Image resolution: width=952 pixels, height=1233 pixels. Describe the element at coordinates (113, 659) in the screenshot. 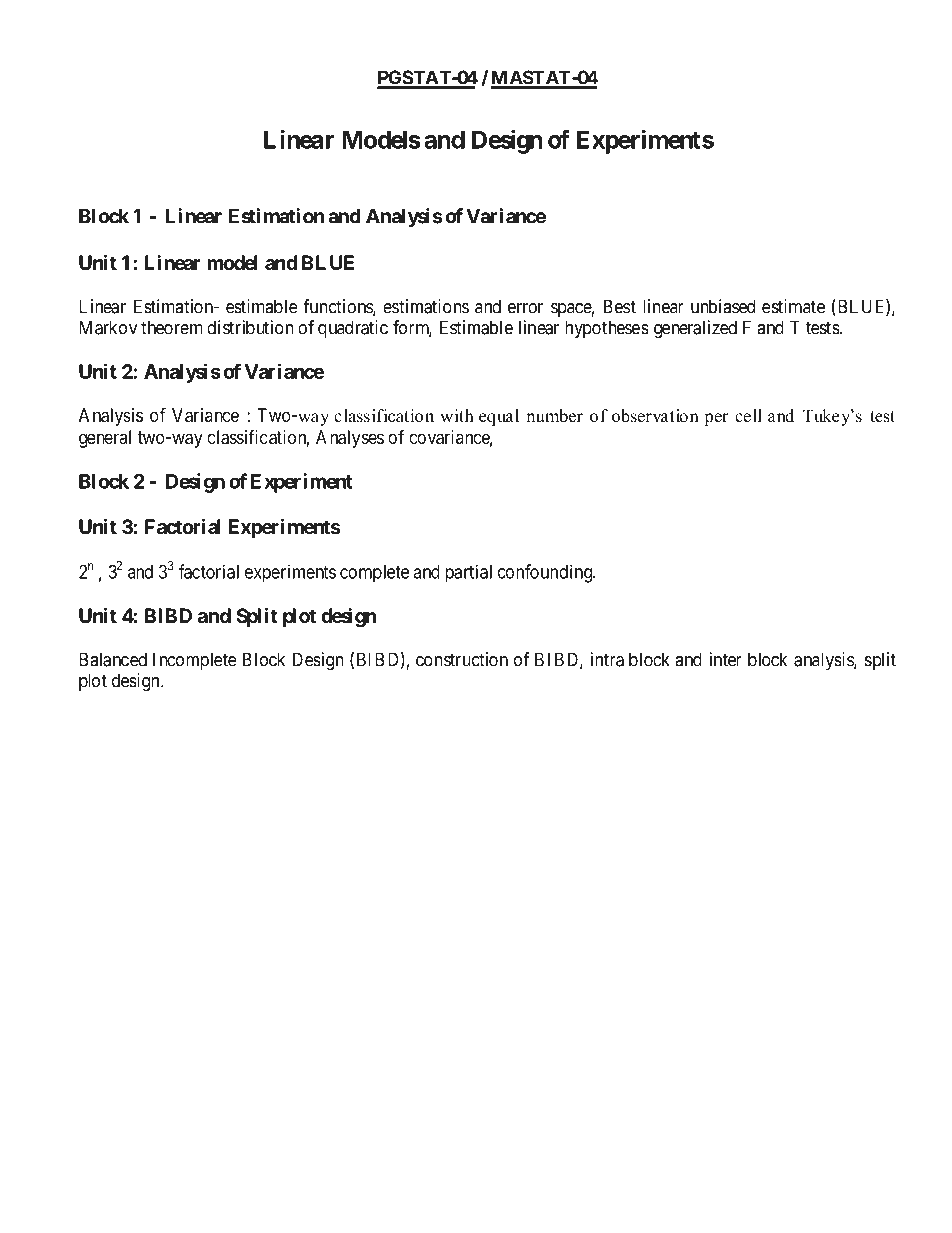

I see `Balanced` at that location.
